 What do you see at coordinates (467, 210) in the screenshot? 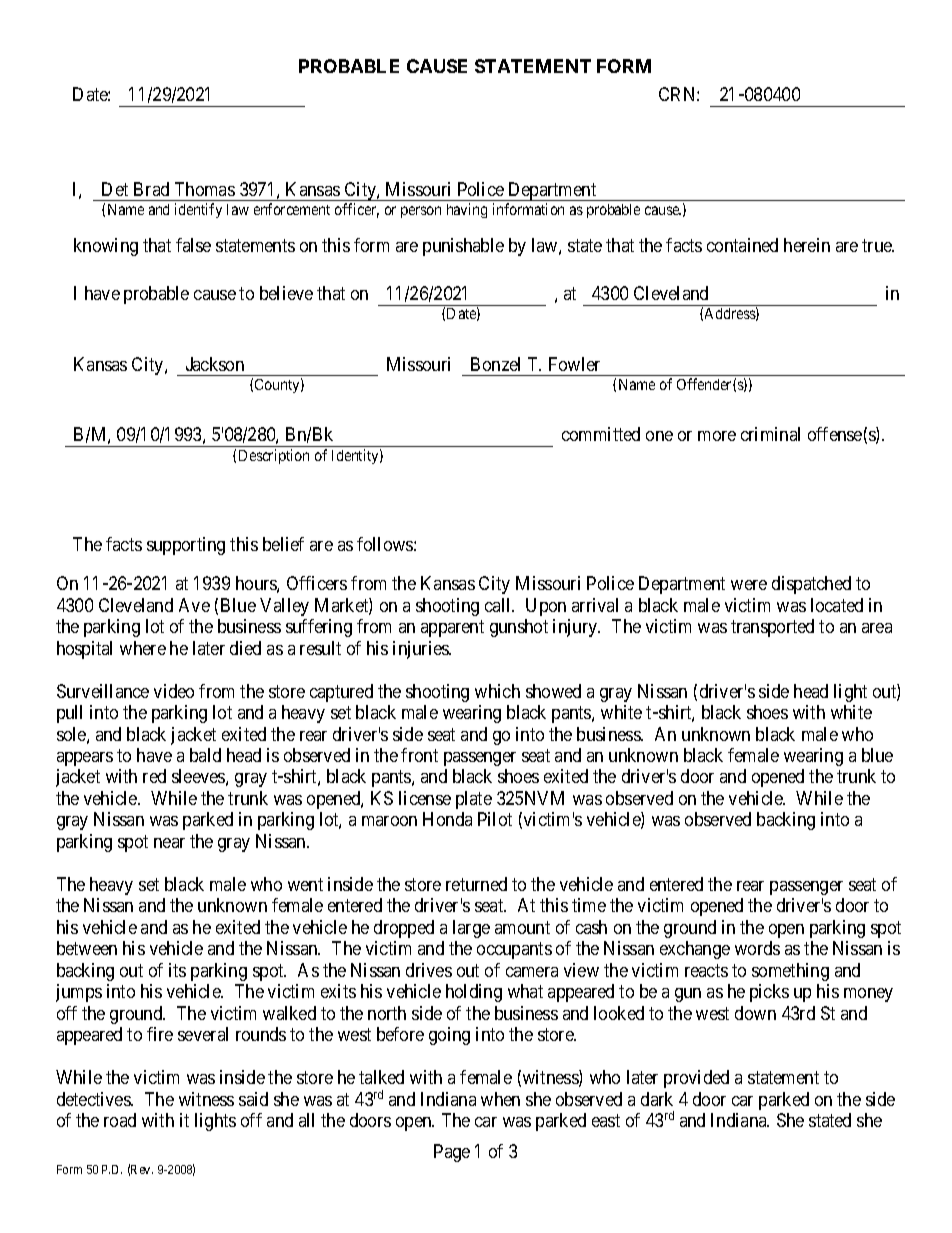
I see `having` at bounding box center [467, 210].
